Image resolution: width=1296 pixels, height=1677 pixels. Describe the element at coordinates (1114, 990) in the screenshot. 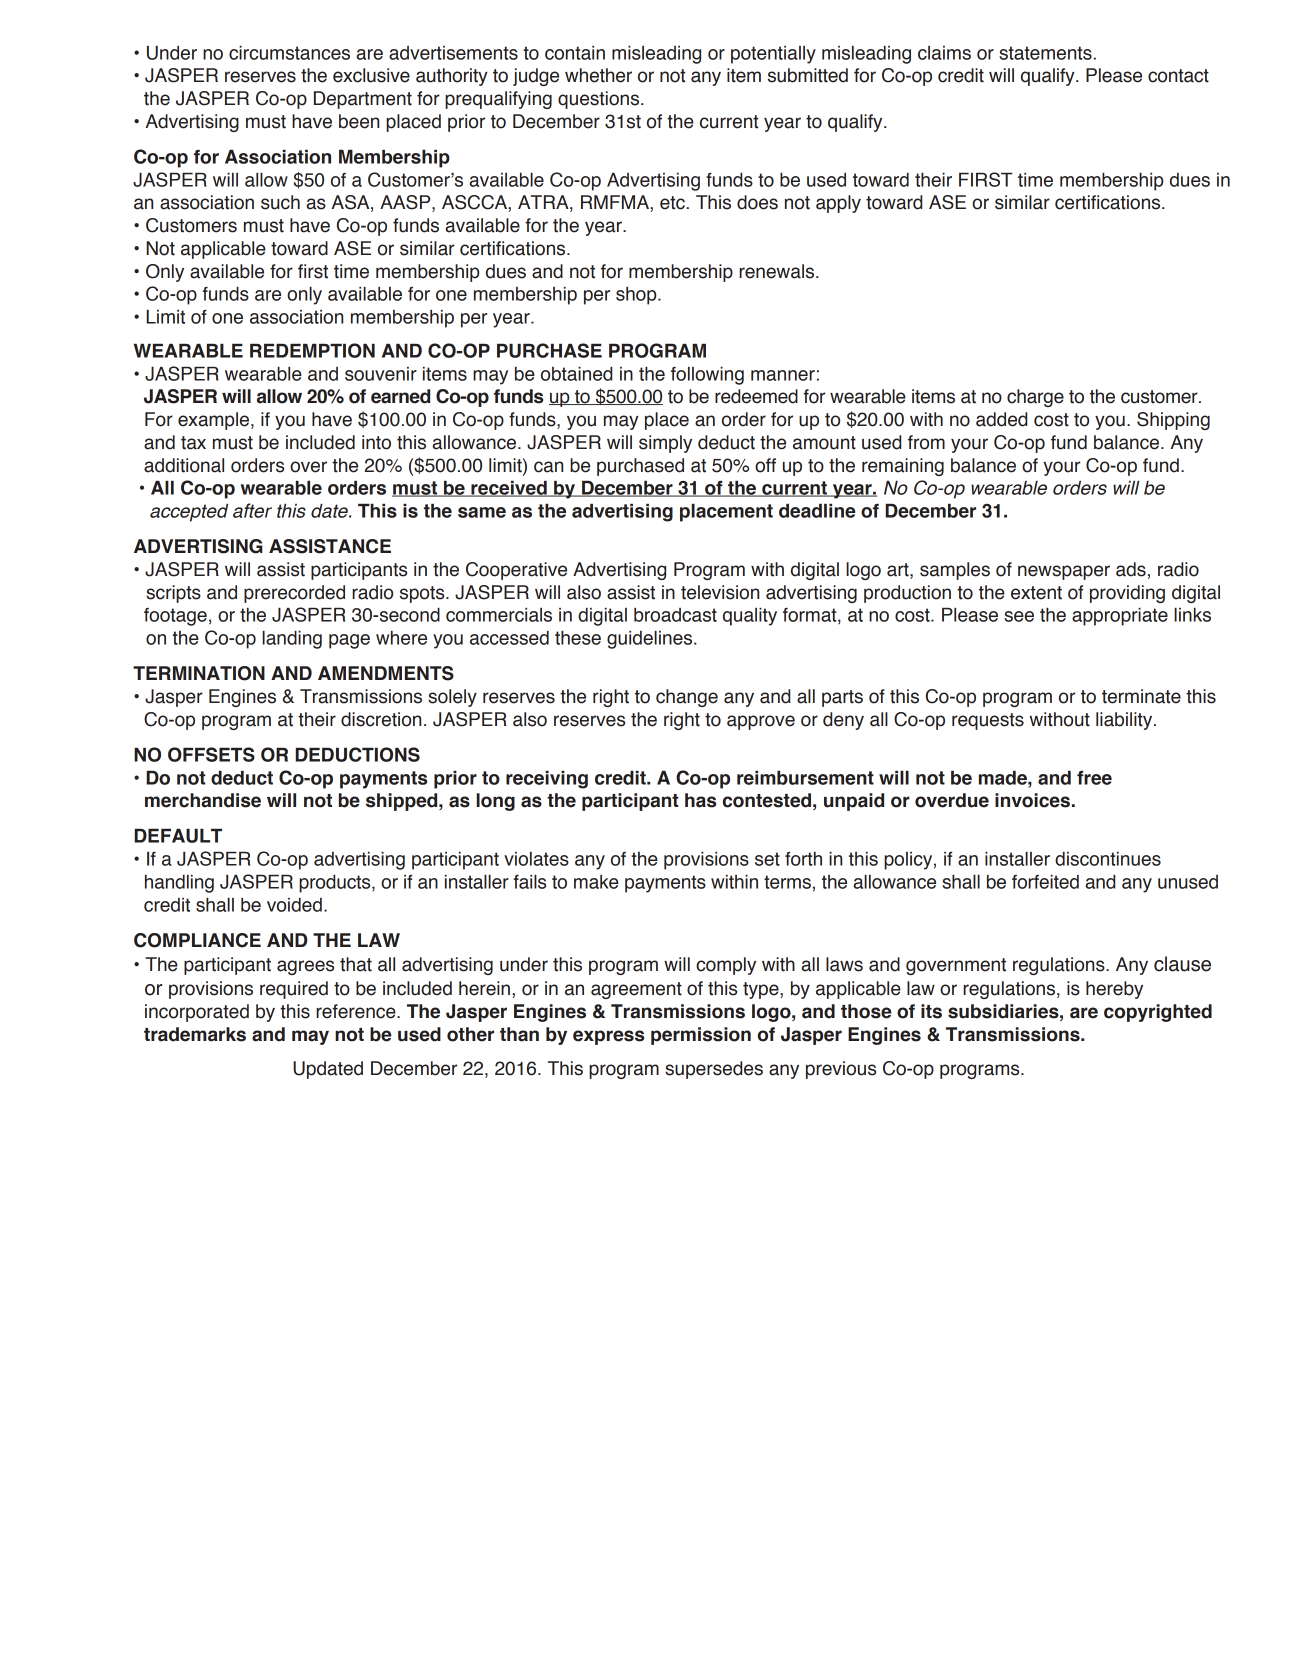

I see `hereby` at that location.
